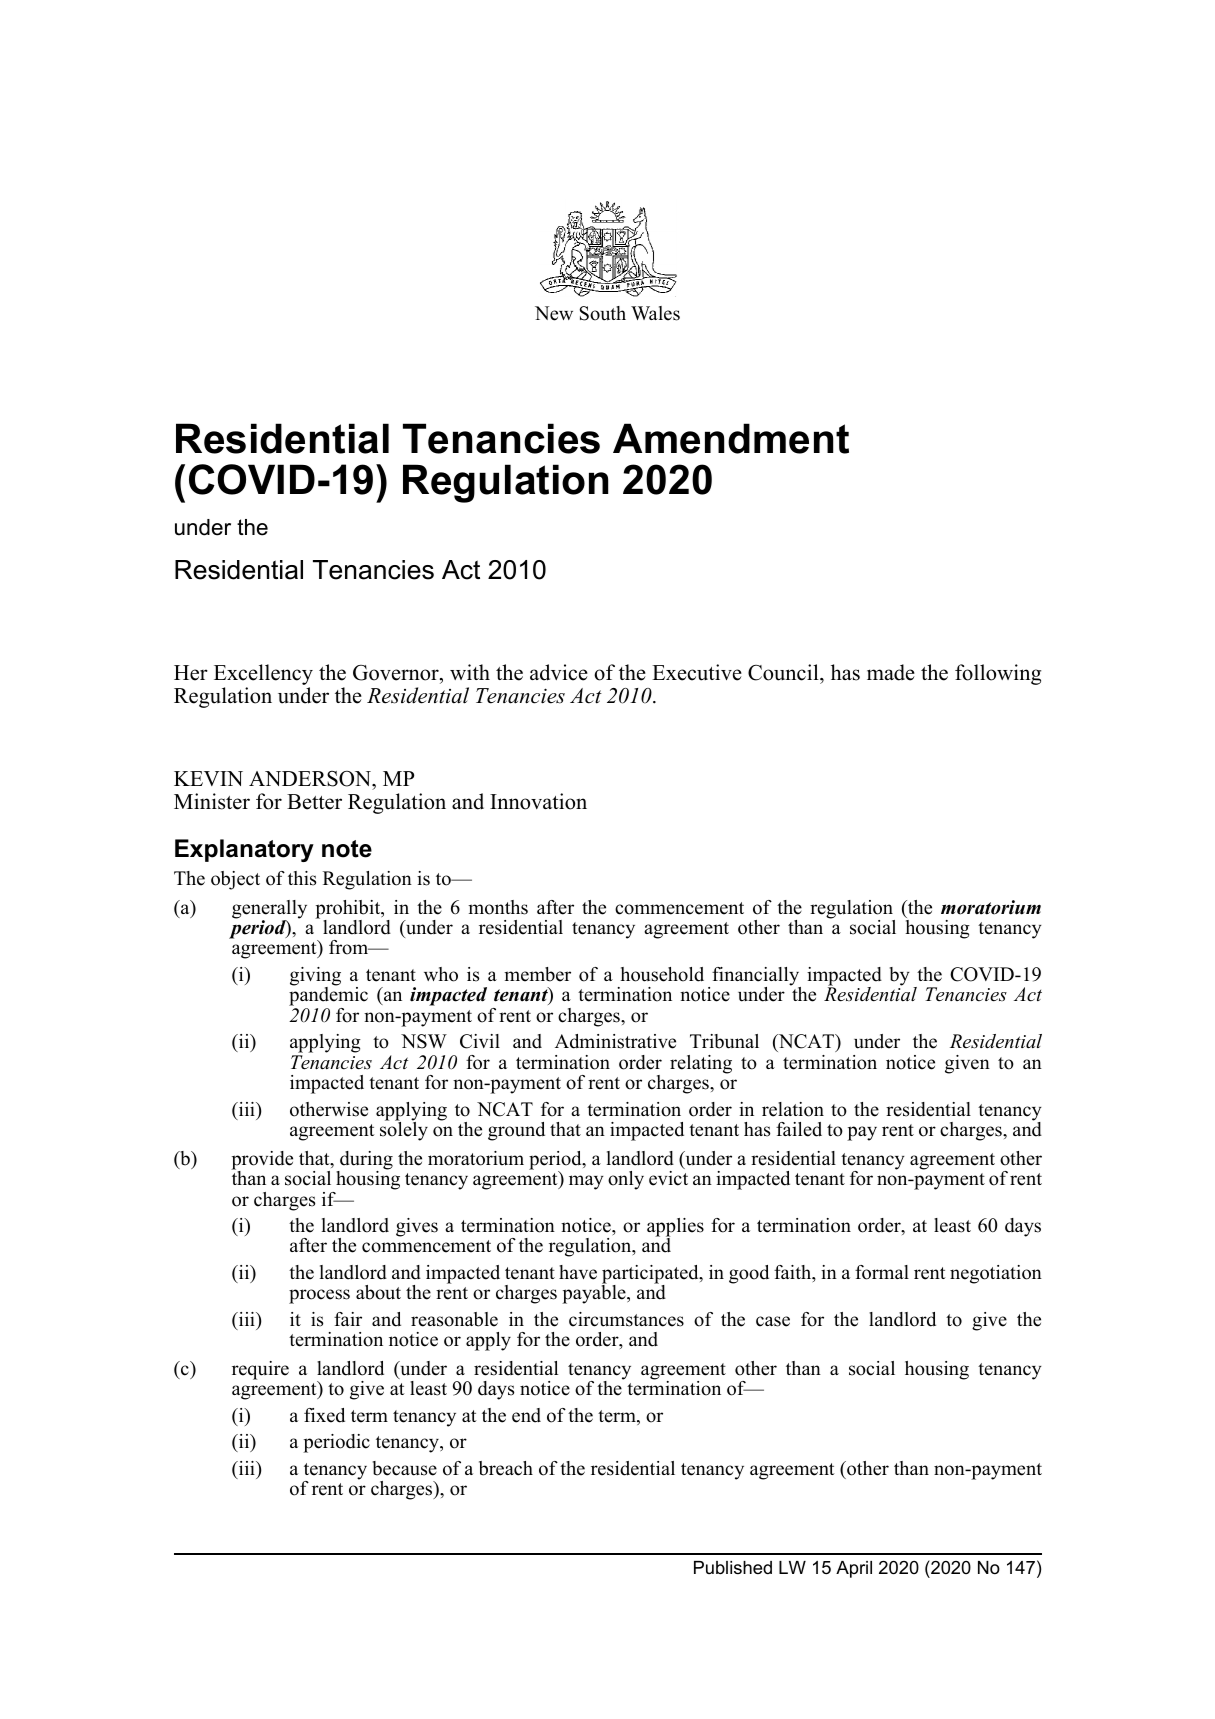 The height and width of the document is (1719, 1215). What do you see at coordinates (315, 977) in the document?
I see `giving` at bounding box center [315, 977].
